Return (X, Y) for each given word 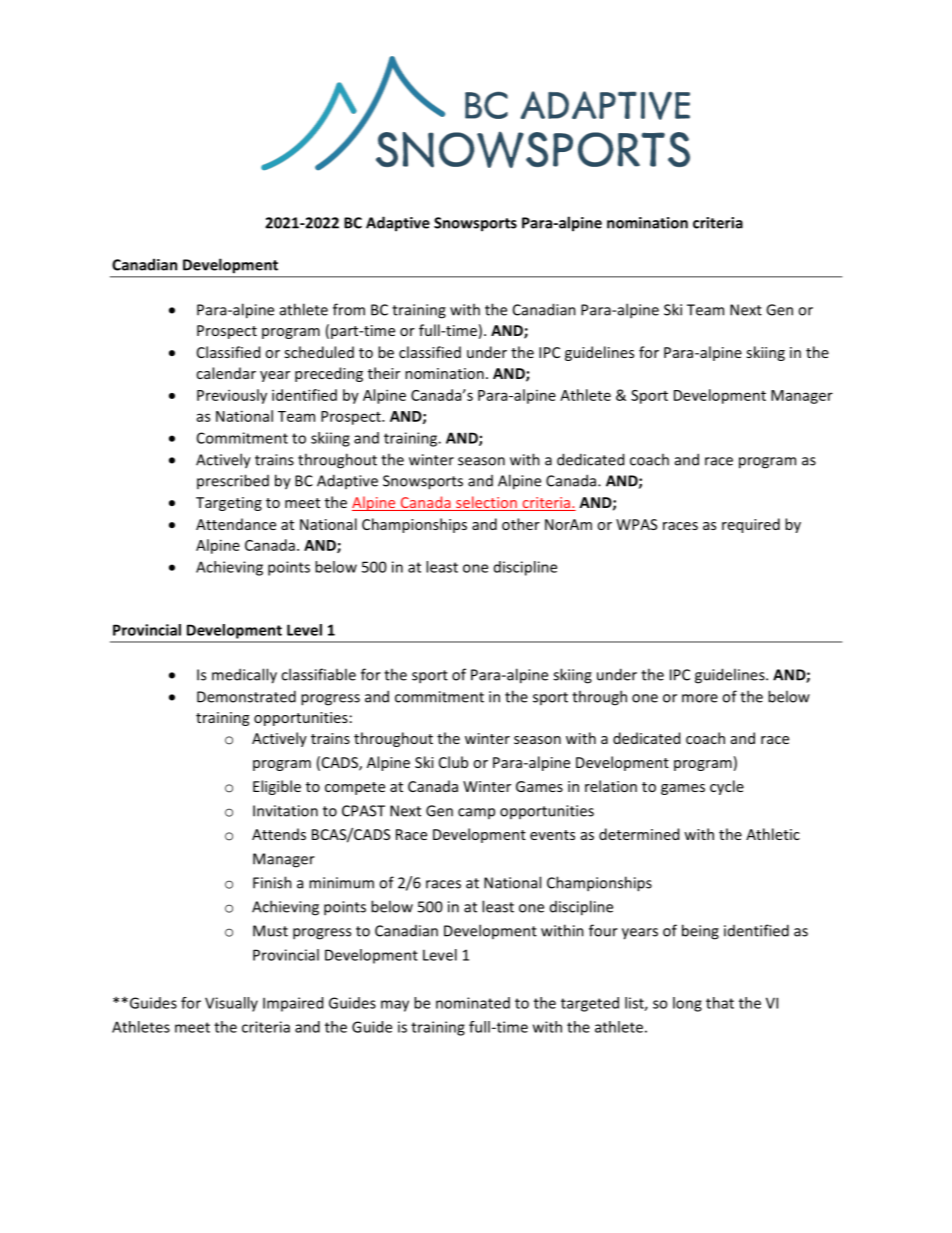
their (384, 373)
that (720, 1003)
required (751, 525)
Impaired (293, 1004)
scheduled (319, 352)
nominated (473, 1003)
